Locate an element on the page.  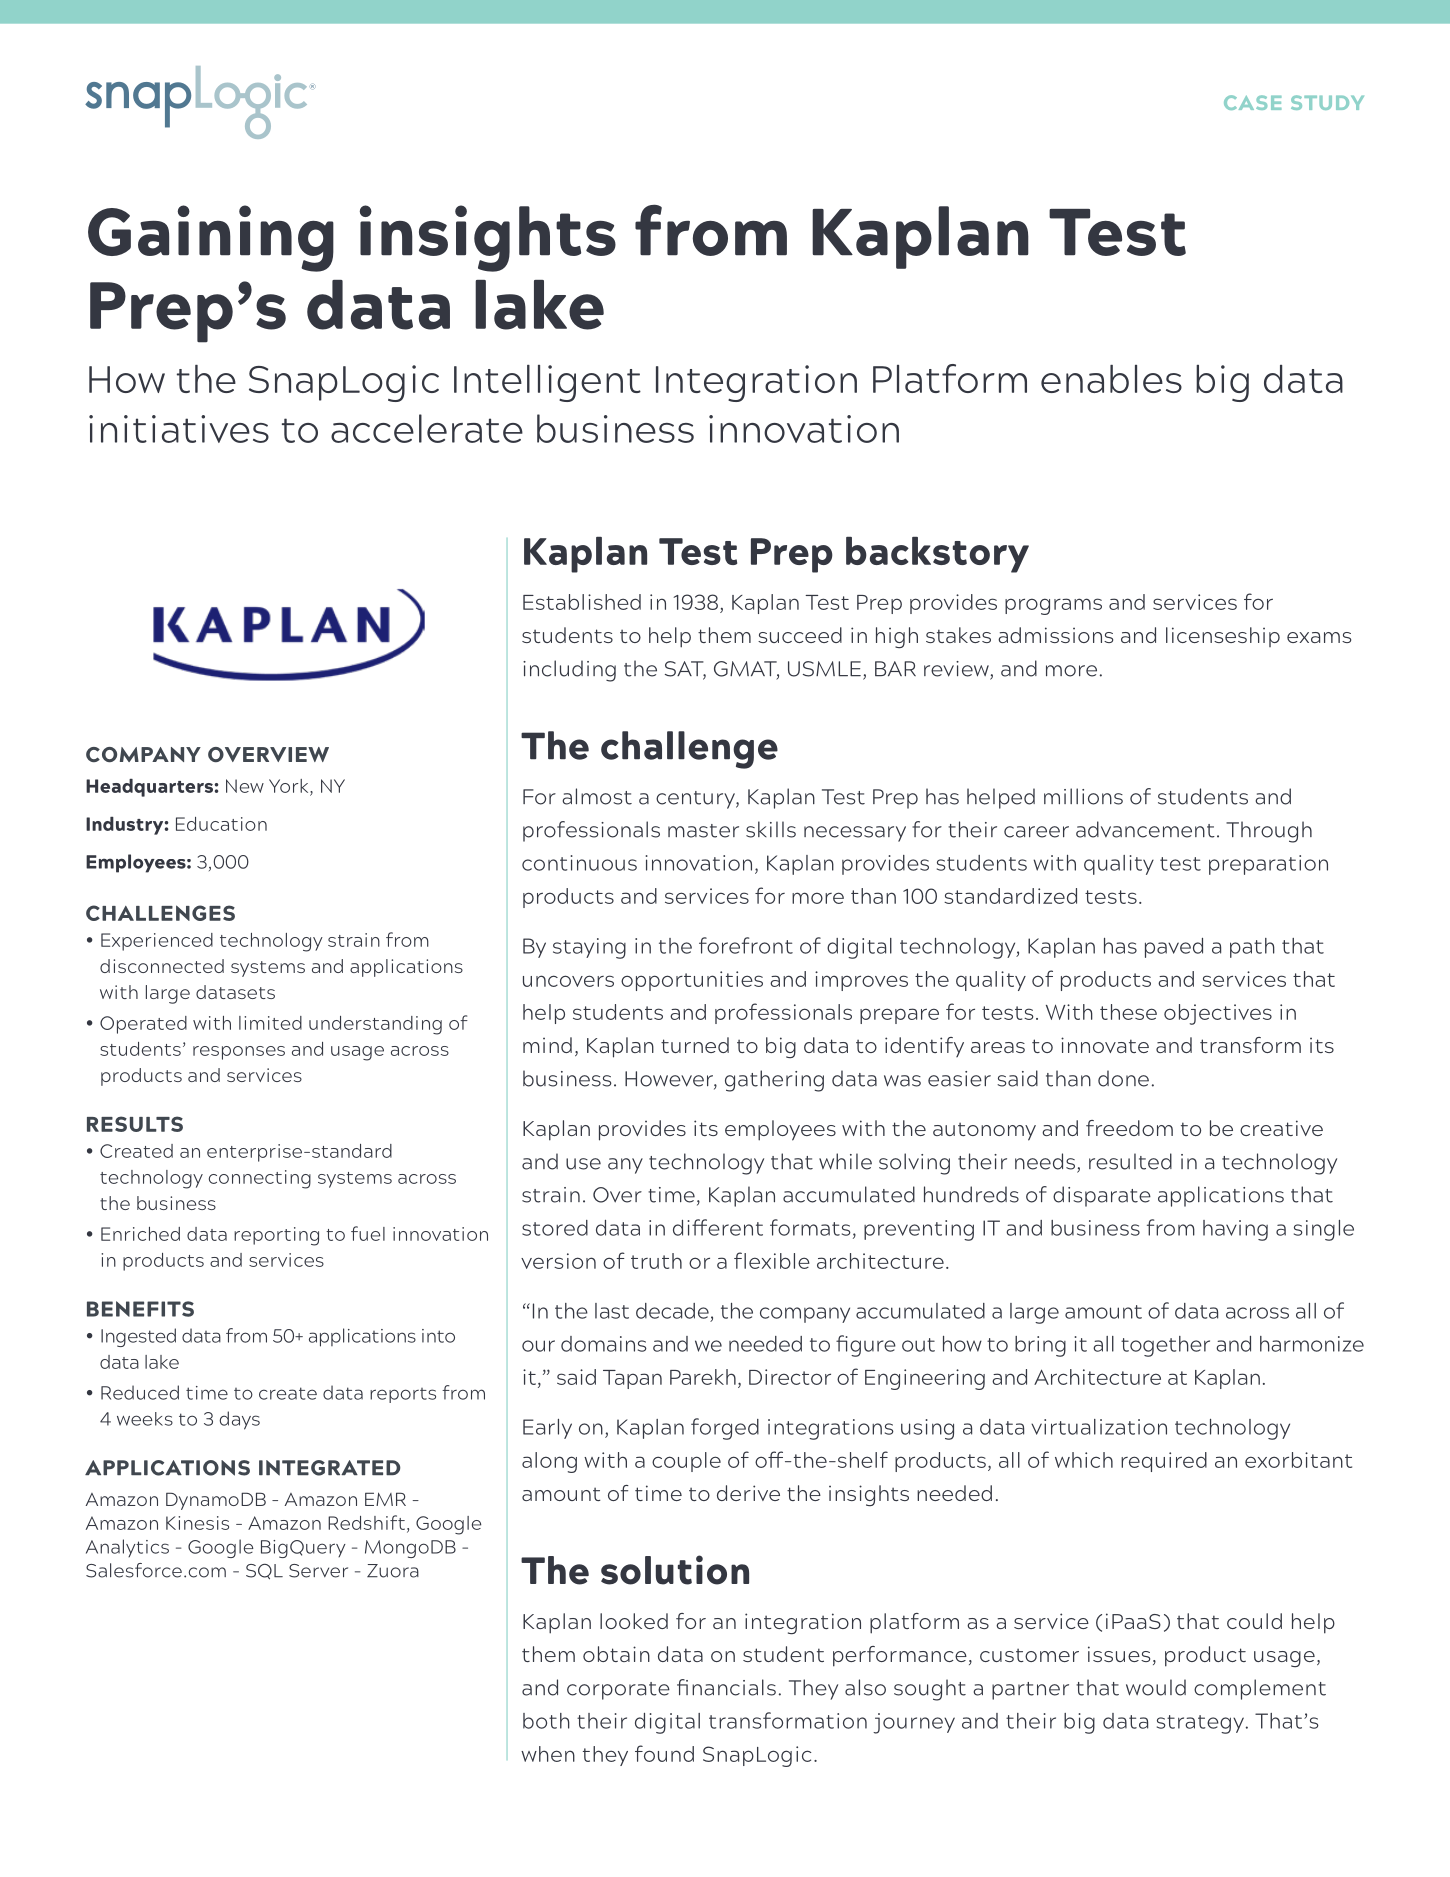
initiatives is located at coordinates (179, 429).
